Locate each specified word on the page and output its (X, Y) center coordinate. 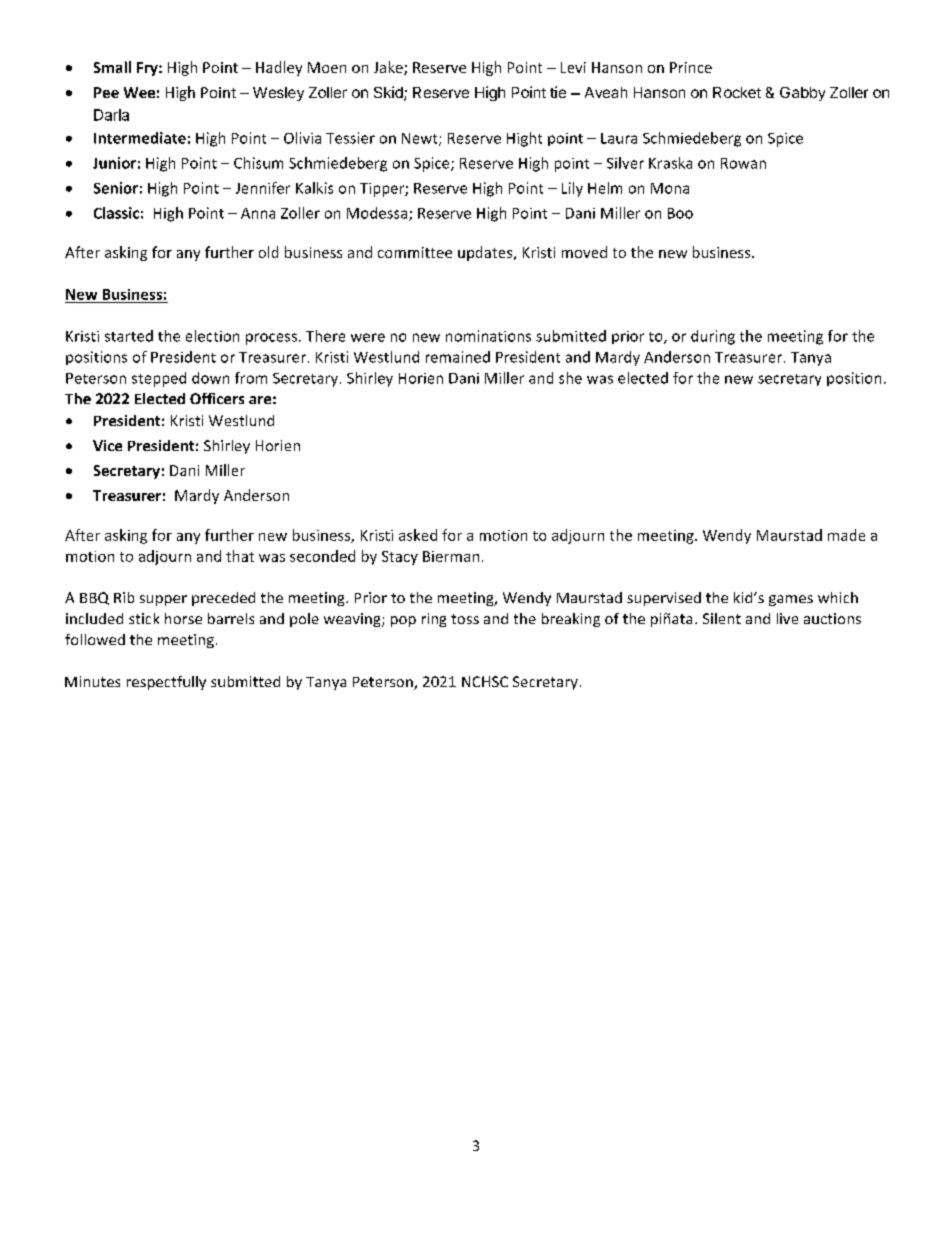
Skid (389, 93)
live (787, 618)
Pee (106, 92)
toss (465, 619)
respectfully (166, 683)
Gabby (802, 94)
